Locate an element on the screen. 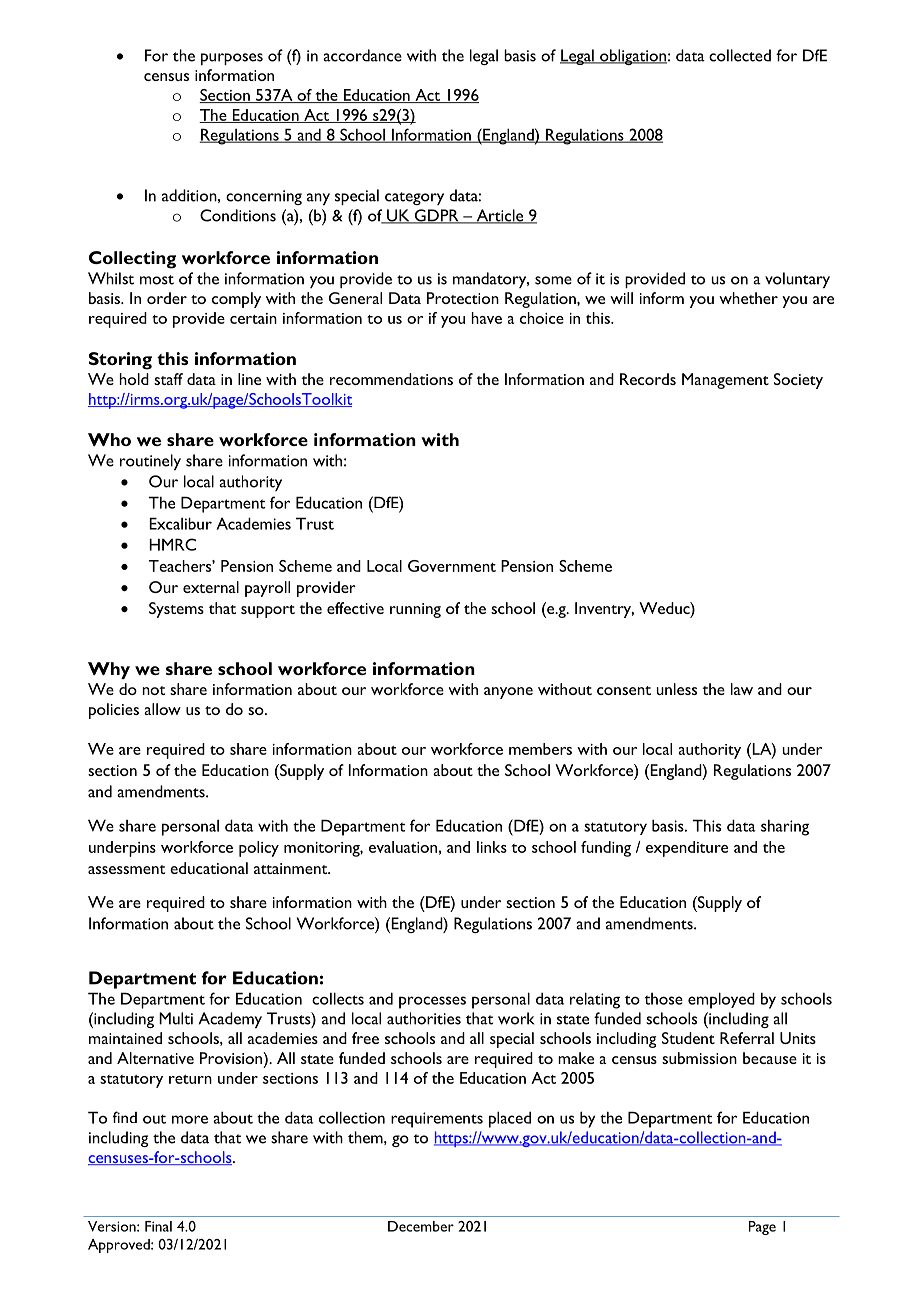 This screenshot has height=1308, width=924. expenditure is located at coordinates (687, 849).
